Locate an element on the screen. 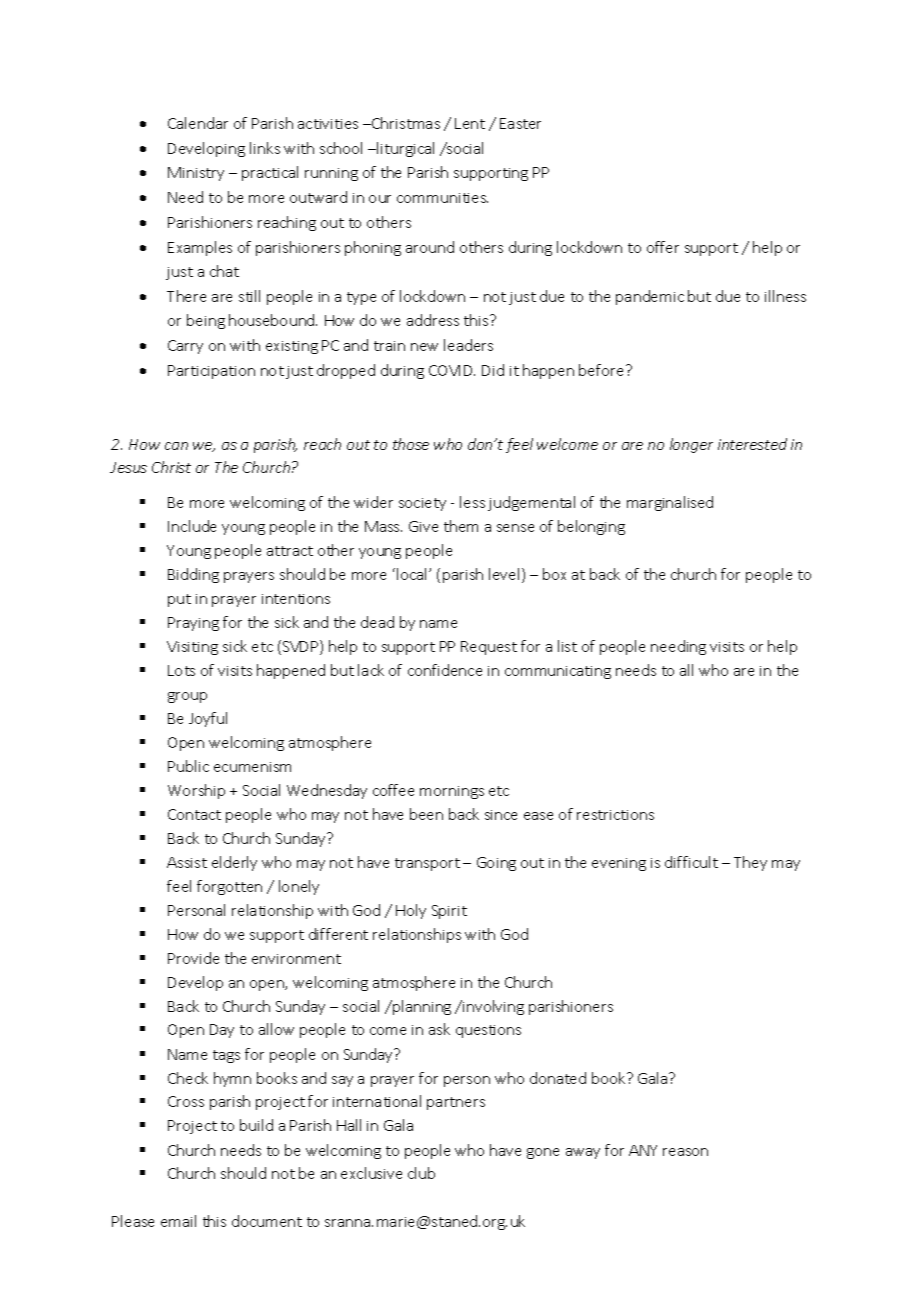 The width and height of the screenshot is (924, 1308). list is located at coordinates (567, 646).
